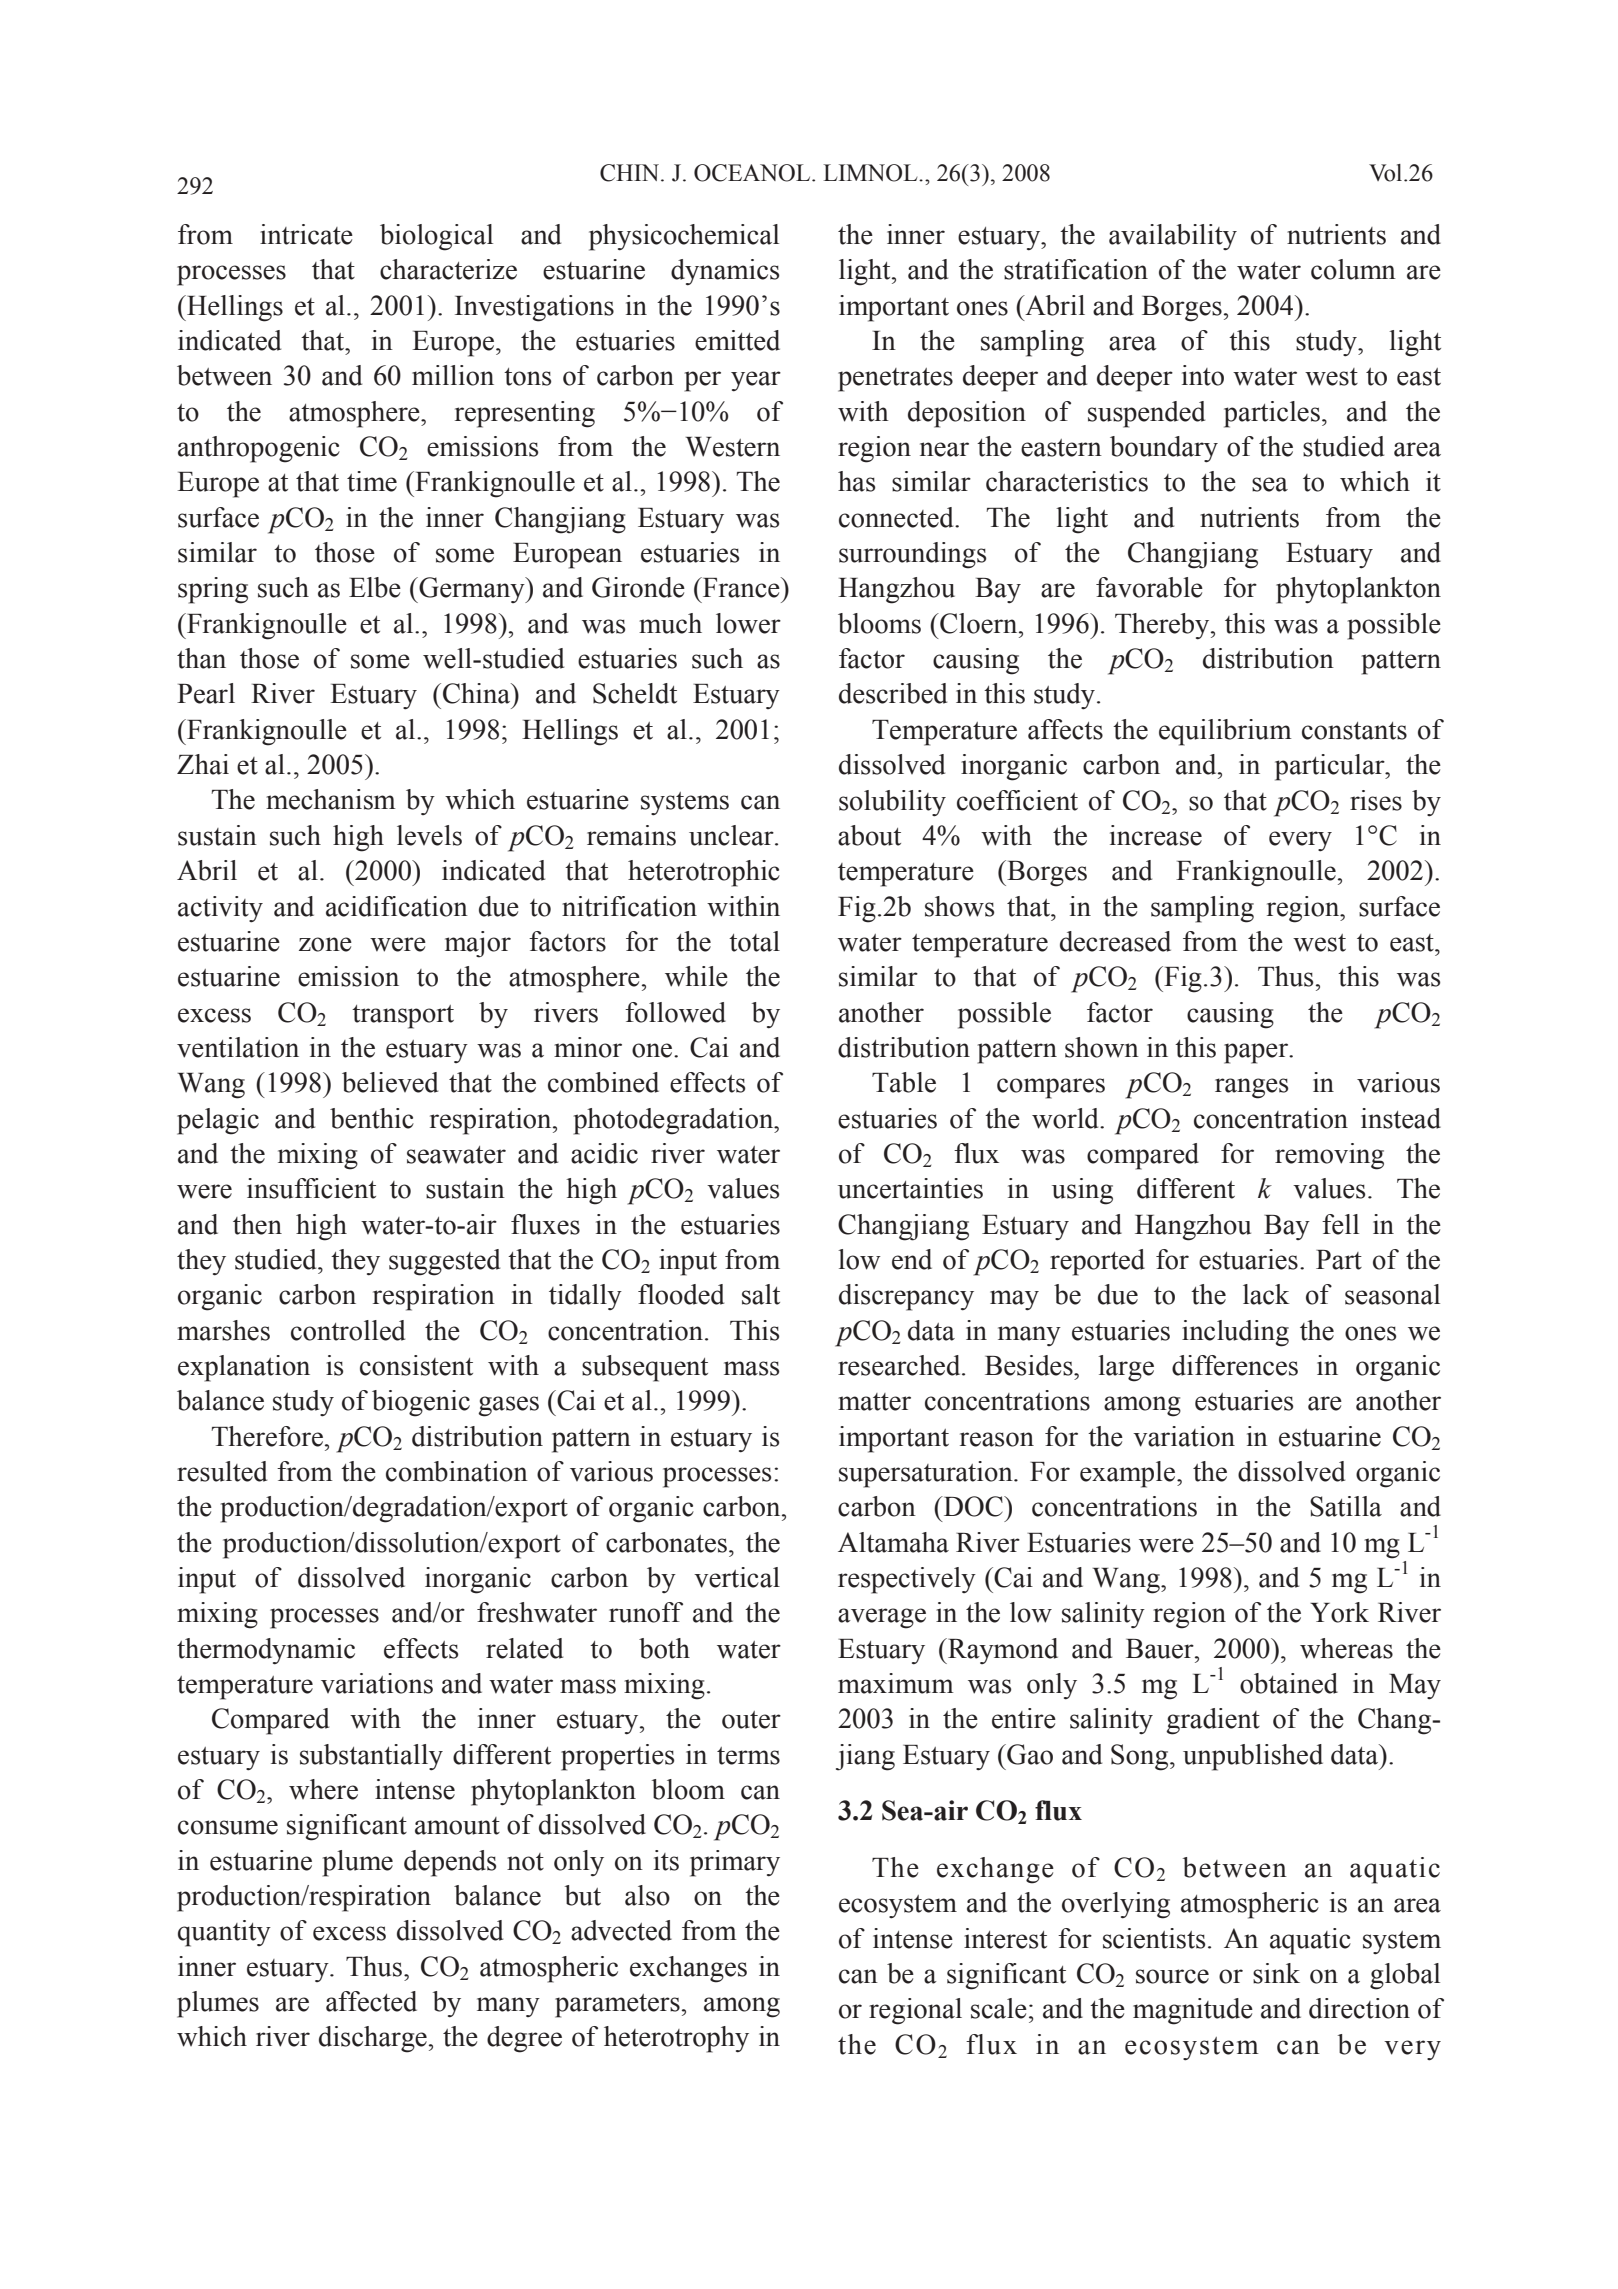 The image size is (1618, 2289). I want to click on dynamics, so click(725, 272).
